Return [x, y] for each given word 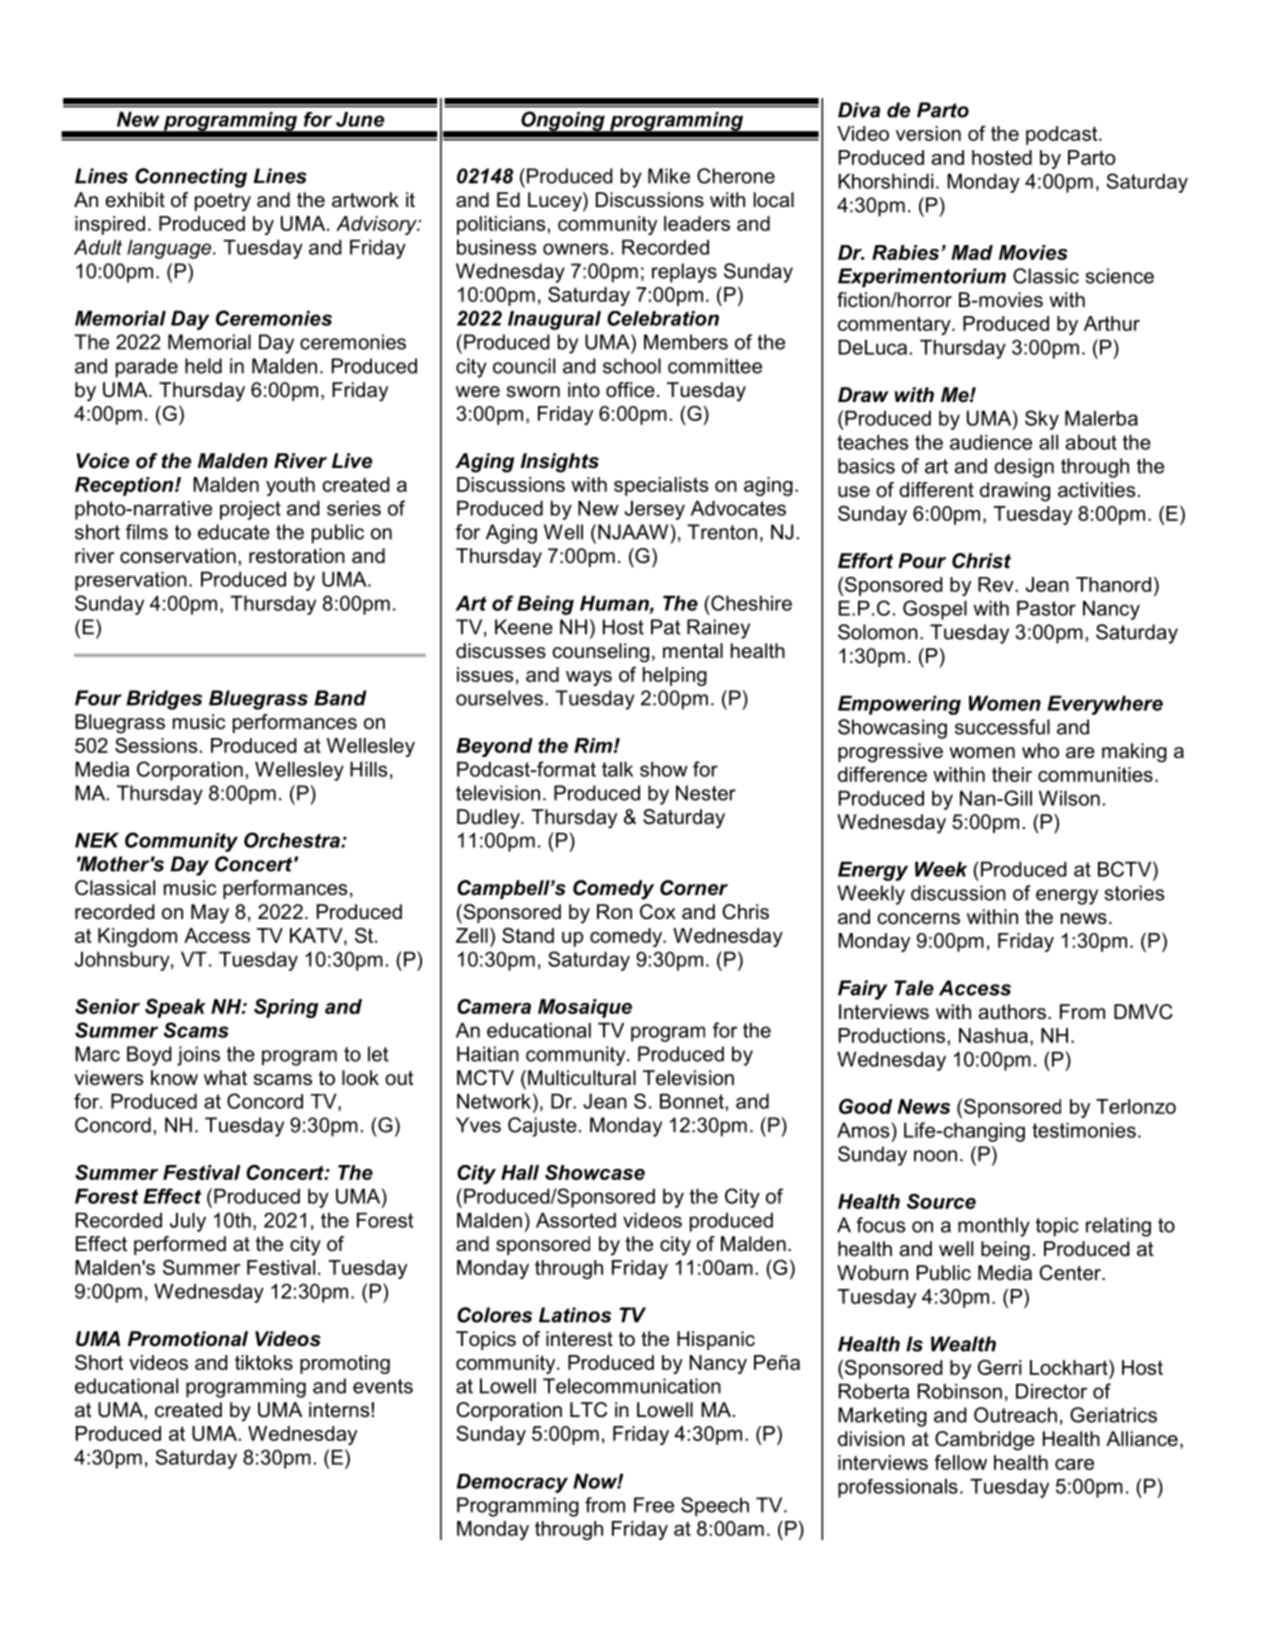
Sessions [156, 745]
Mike [669, 176]
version [928, 133]
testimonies [1084, 1130]
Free [654, 1505]
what [225, 1078]
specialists [661, 486]
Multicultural [582, 1078]
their [1012, 774]
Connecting [191, 178]
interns [340, 1410]
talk [617, 769]
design [1024, 468]
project [250, 510]
